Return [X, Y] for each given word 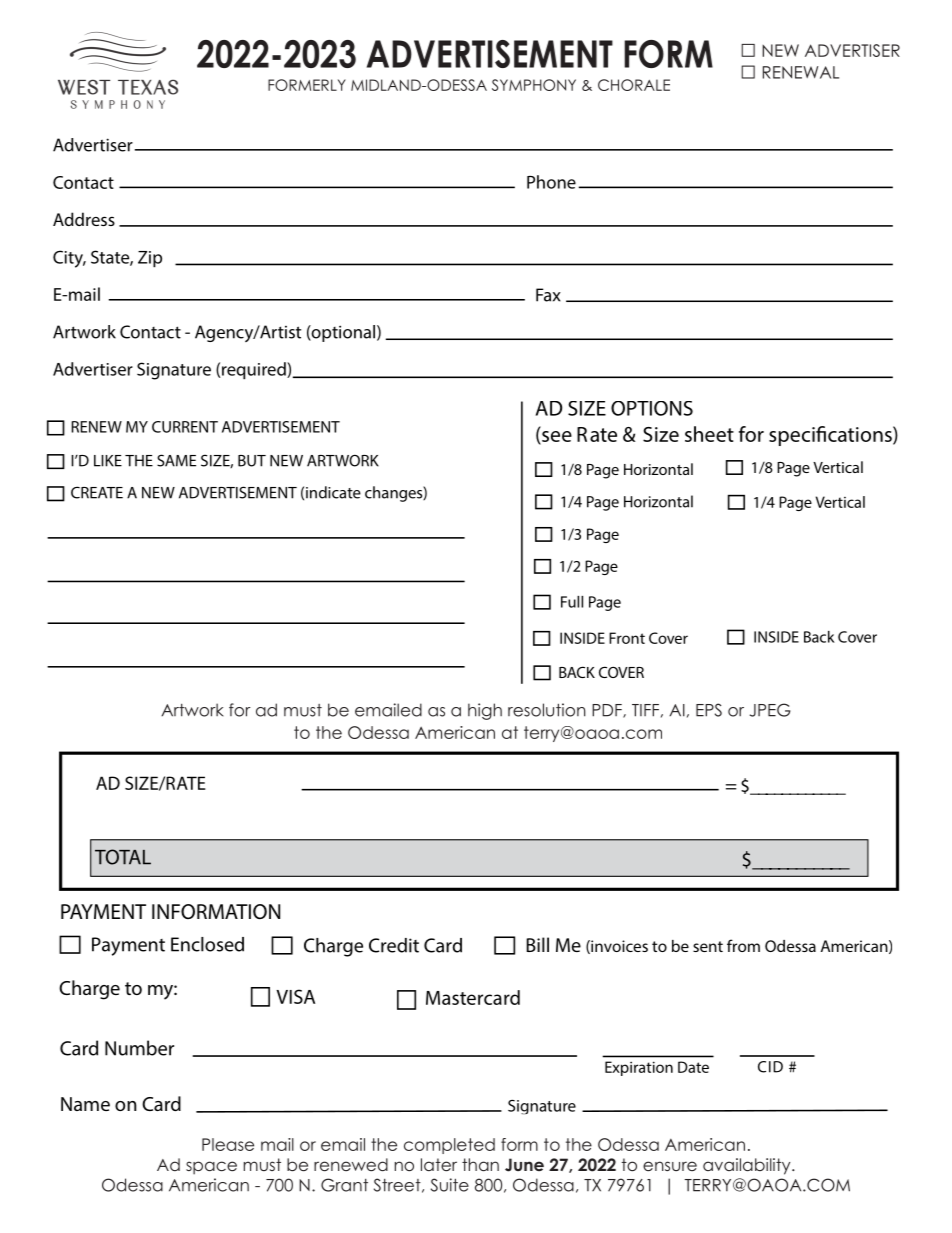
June [524, 1165]
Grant [344, 1185]
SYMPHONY [534, 85]
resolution [547, 710]
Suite [450, 1185]
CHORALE [634, 85]
